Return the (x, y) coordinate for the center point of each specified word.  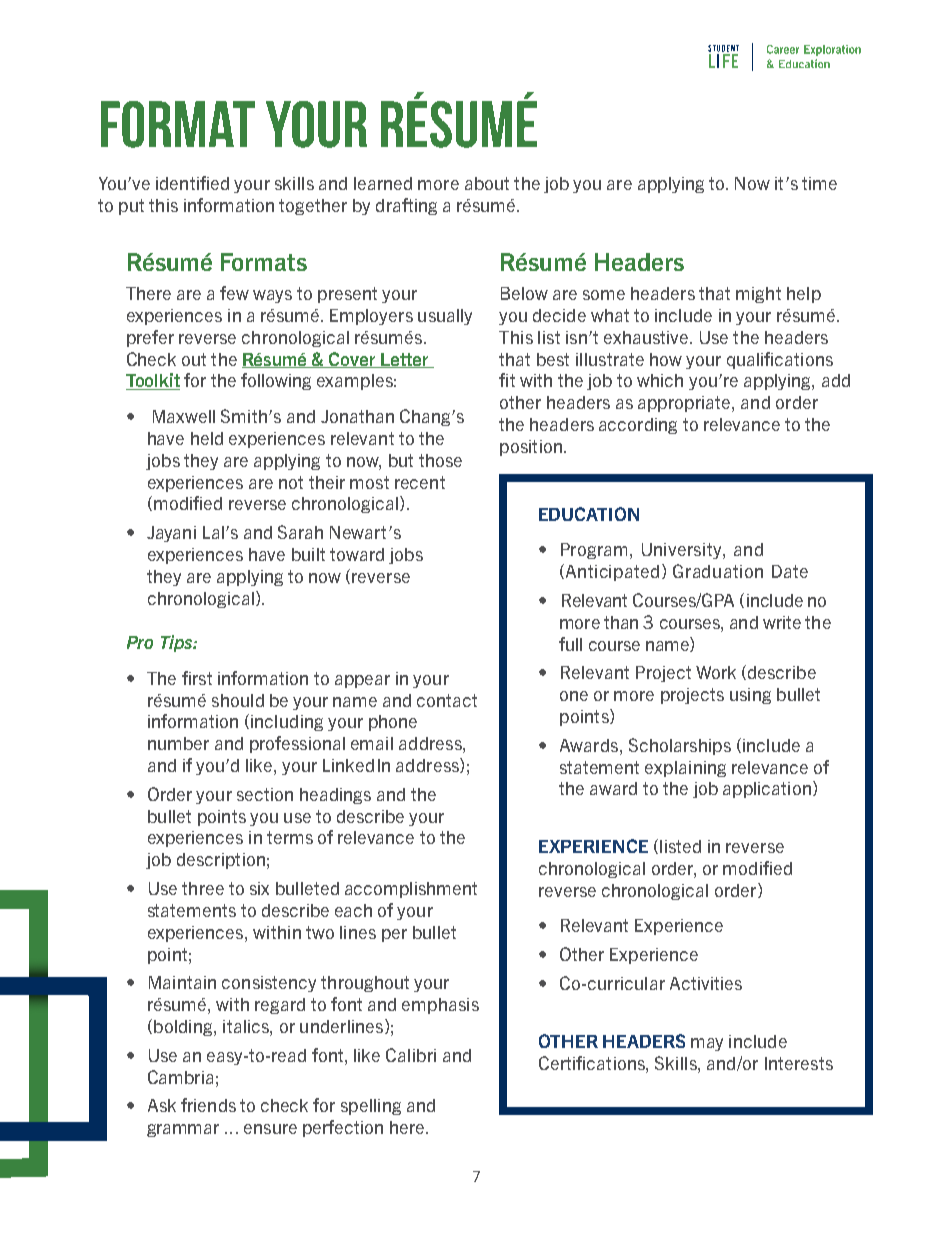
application (767, 790)
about (487, 183)
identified (192, 183)
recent (420, 482)
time (819, 183)
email (372, 743)
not (291, 482)
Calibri (411, 1055)
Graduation (718, 571)
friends (208, 1105)
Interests (799, 1063)
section (265, 794)
